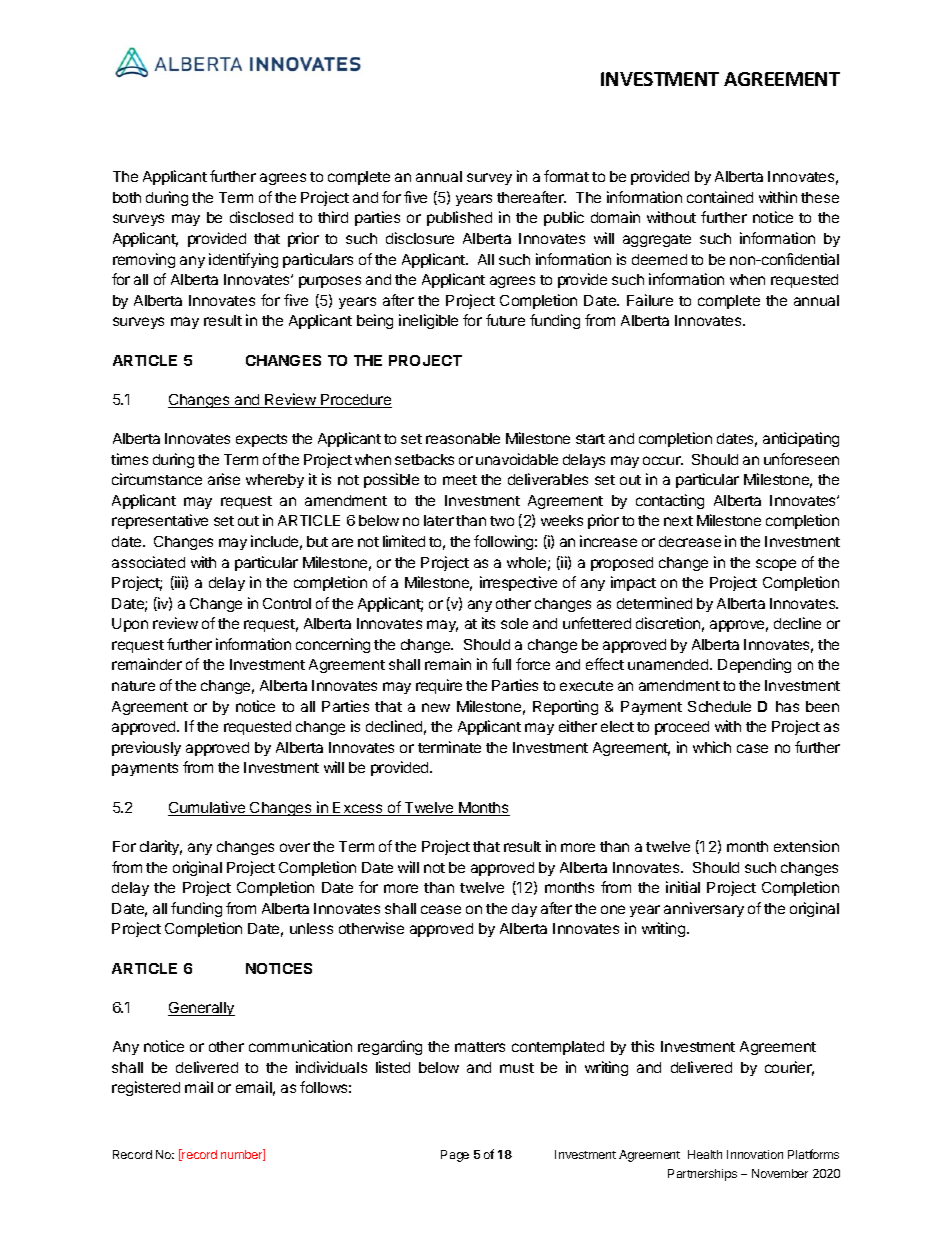 The image size is (952, 1233). What do you see at coordinates (208, 808) in the document?
I see `Cumulative` at bounding box center [208, 808].
